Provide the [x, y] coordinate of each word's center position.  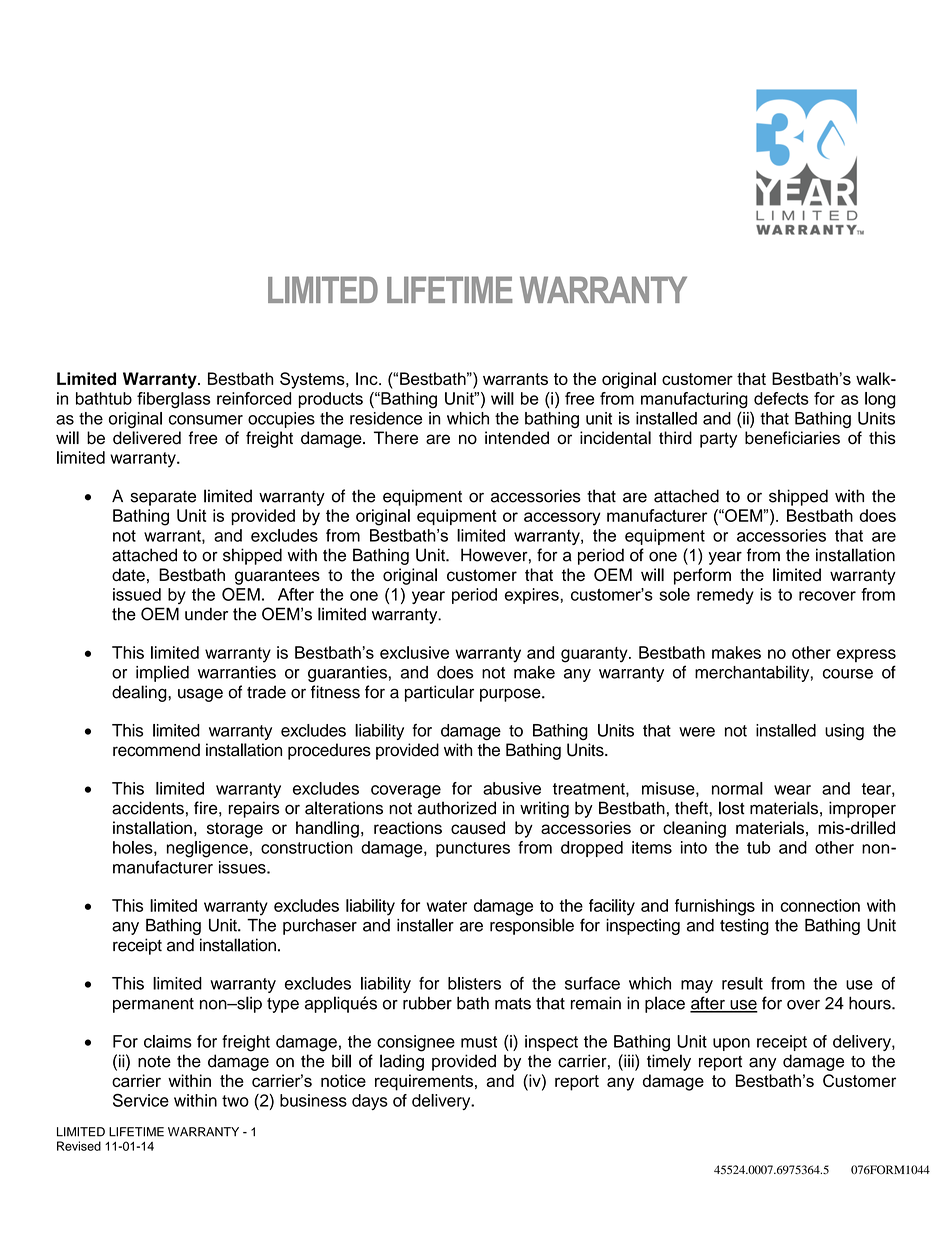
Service [141, 1100]
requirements [424, 1082]
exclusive [414, 652]
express [866, 655]
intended [517, 438]
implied [162, 673]
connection [820, 905]
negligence [207, 849]
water [447, 906]
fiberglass [173, 400]
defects [781, 398]
